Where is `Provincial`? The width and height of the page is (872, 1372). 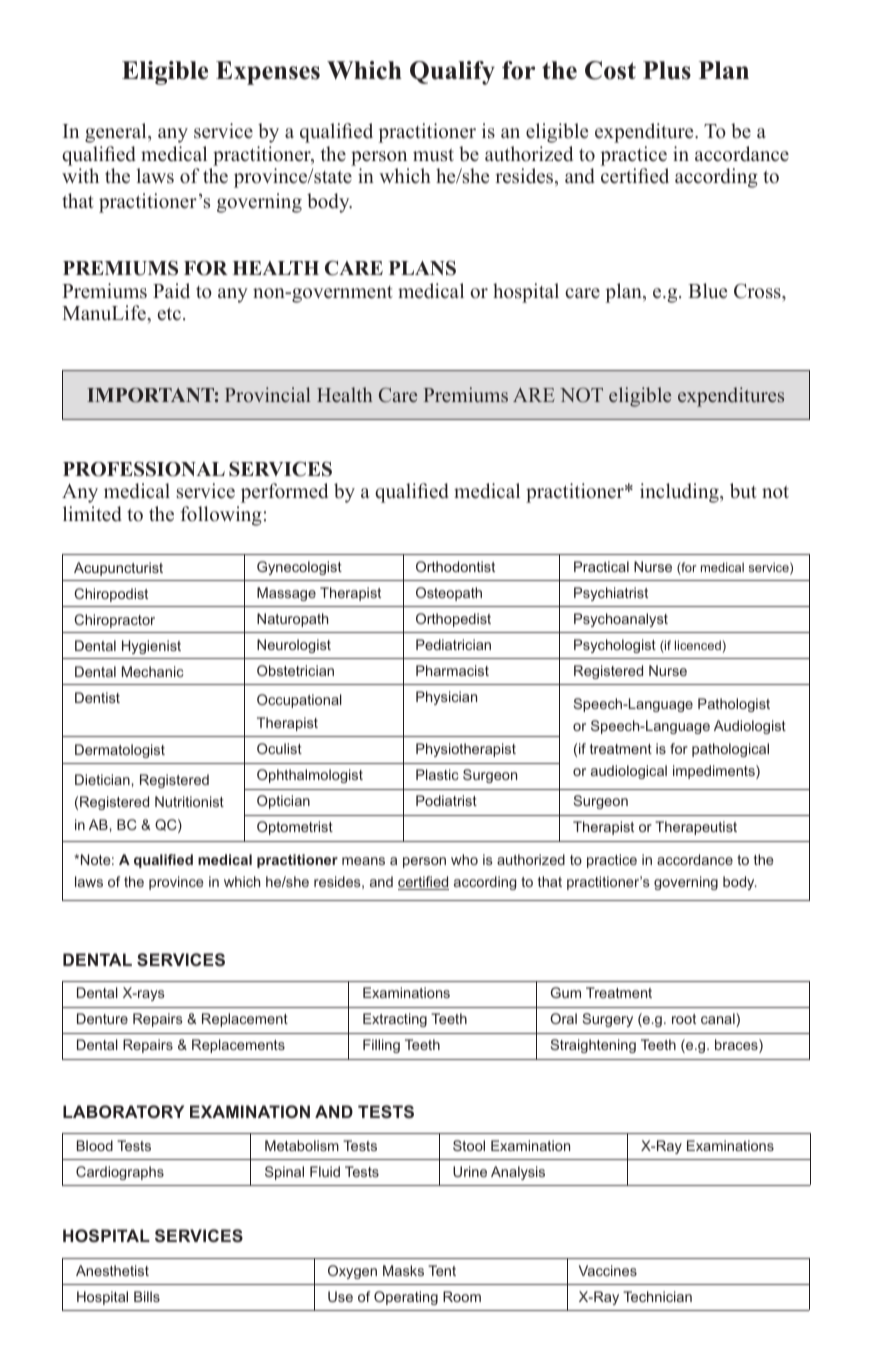
Provincial is located at coordinates (268, 394).
